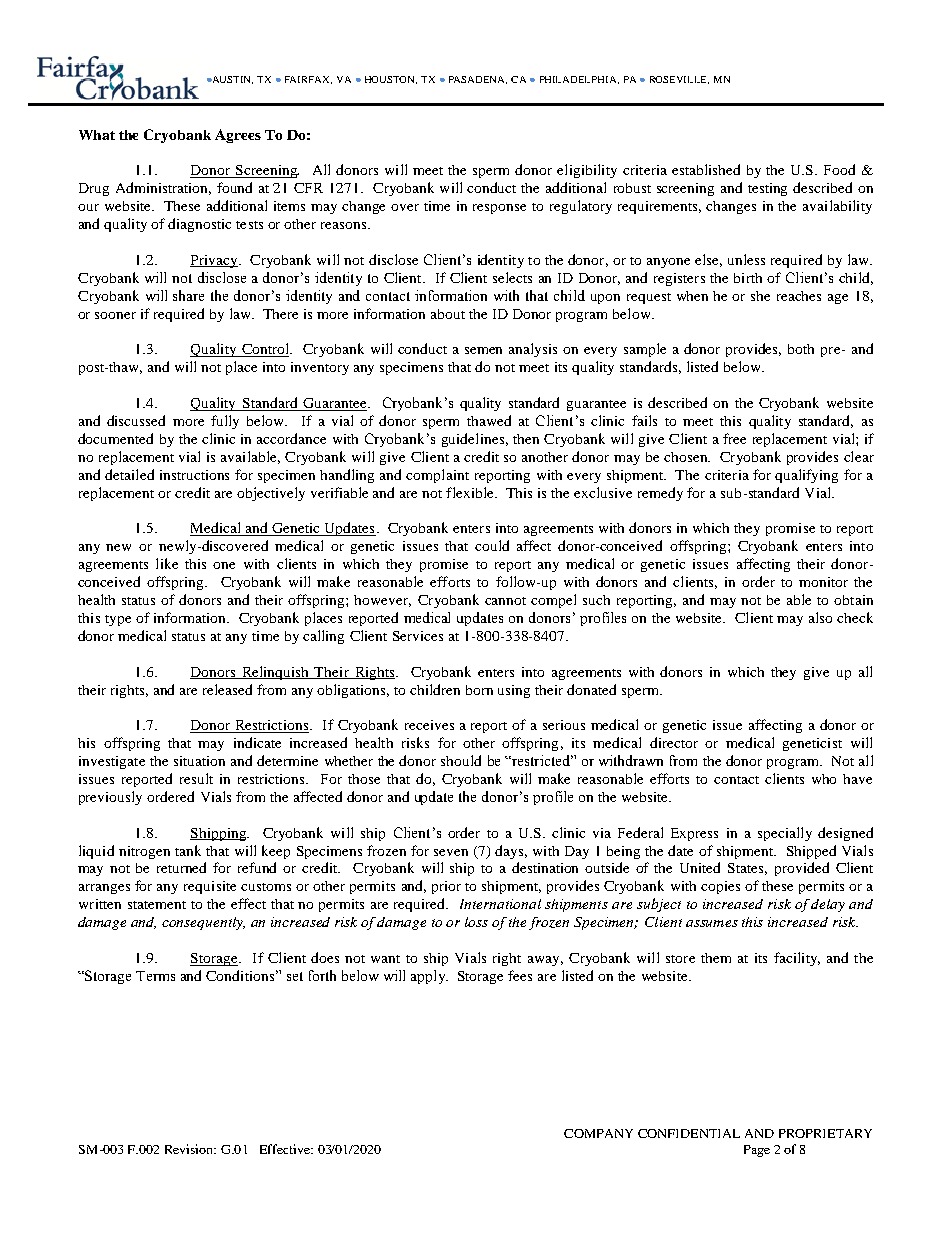 The width and height of the screenshot is (952, 1233). I want to click on Terms, so click(155, 976).
